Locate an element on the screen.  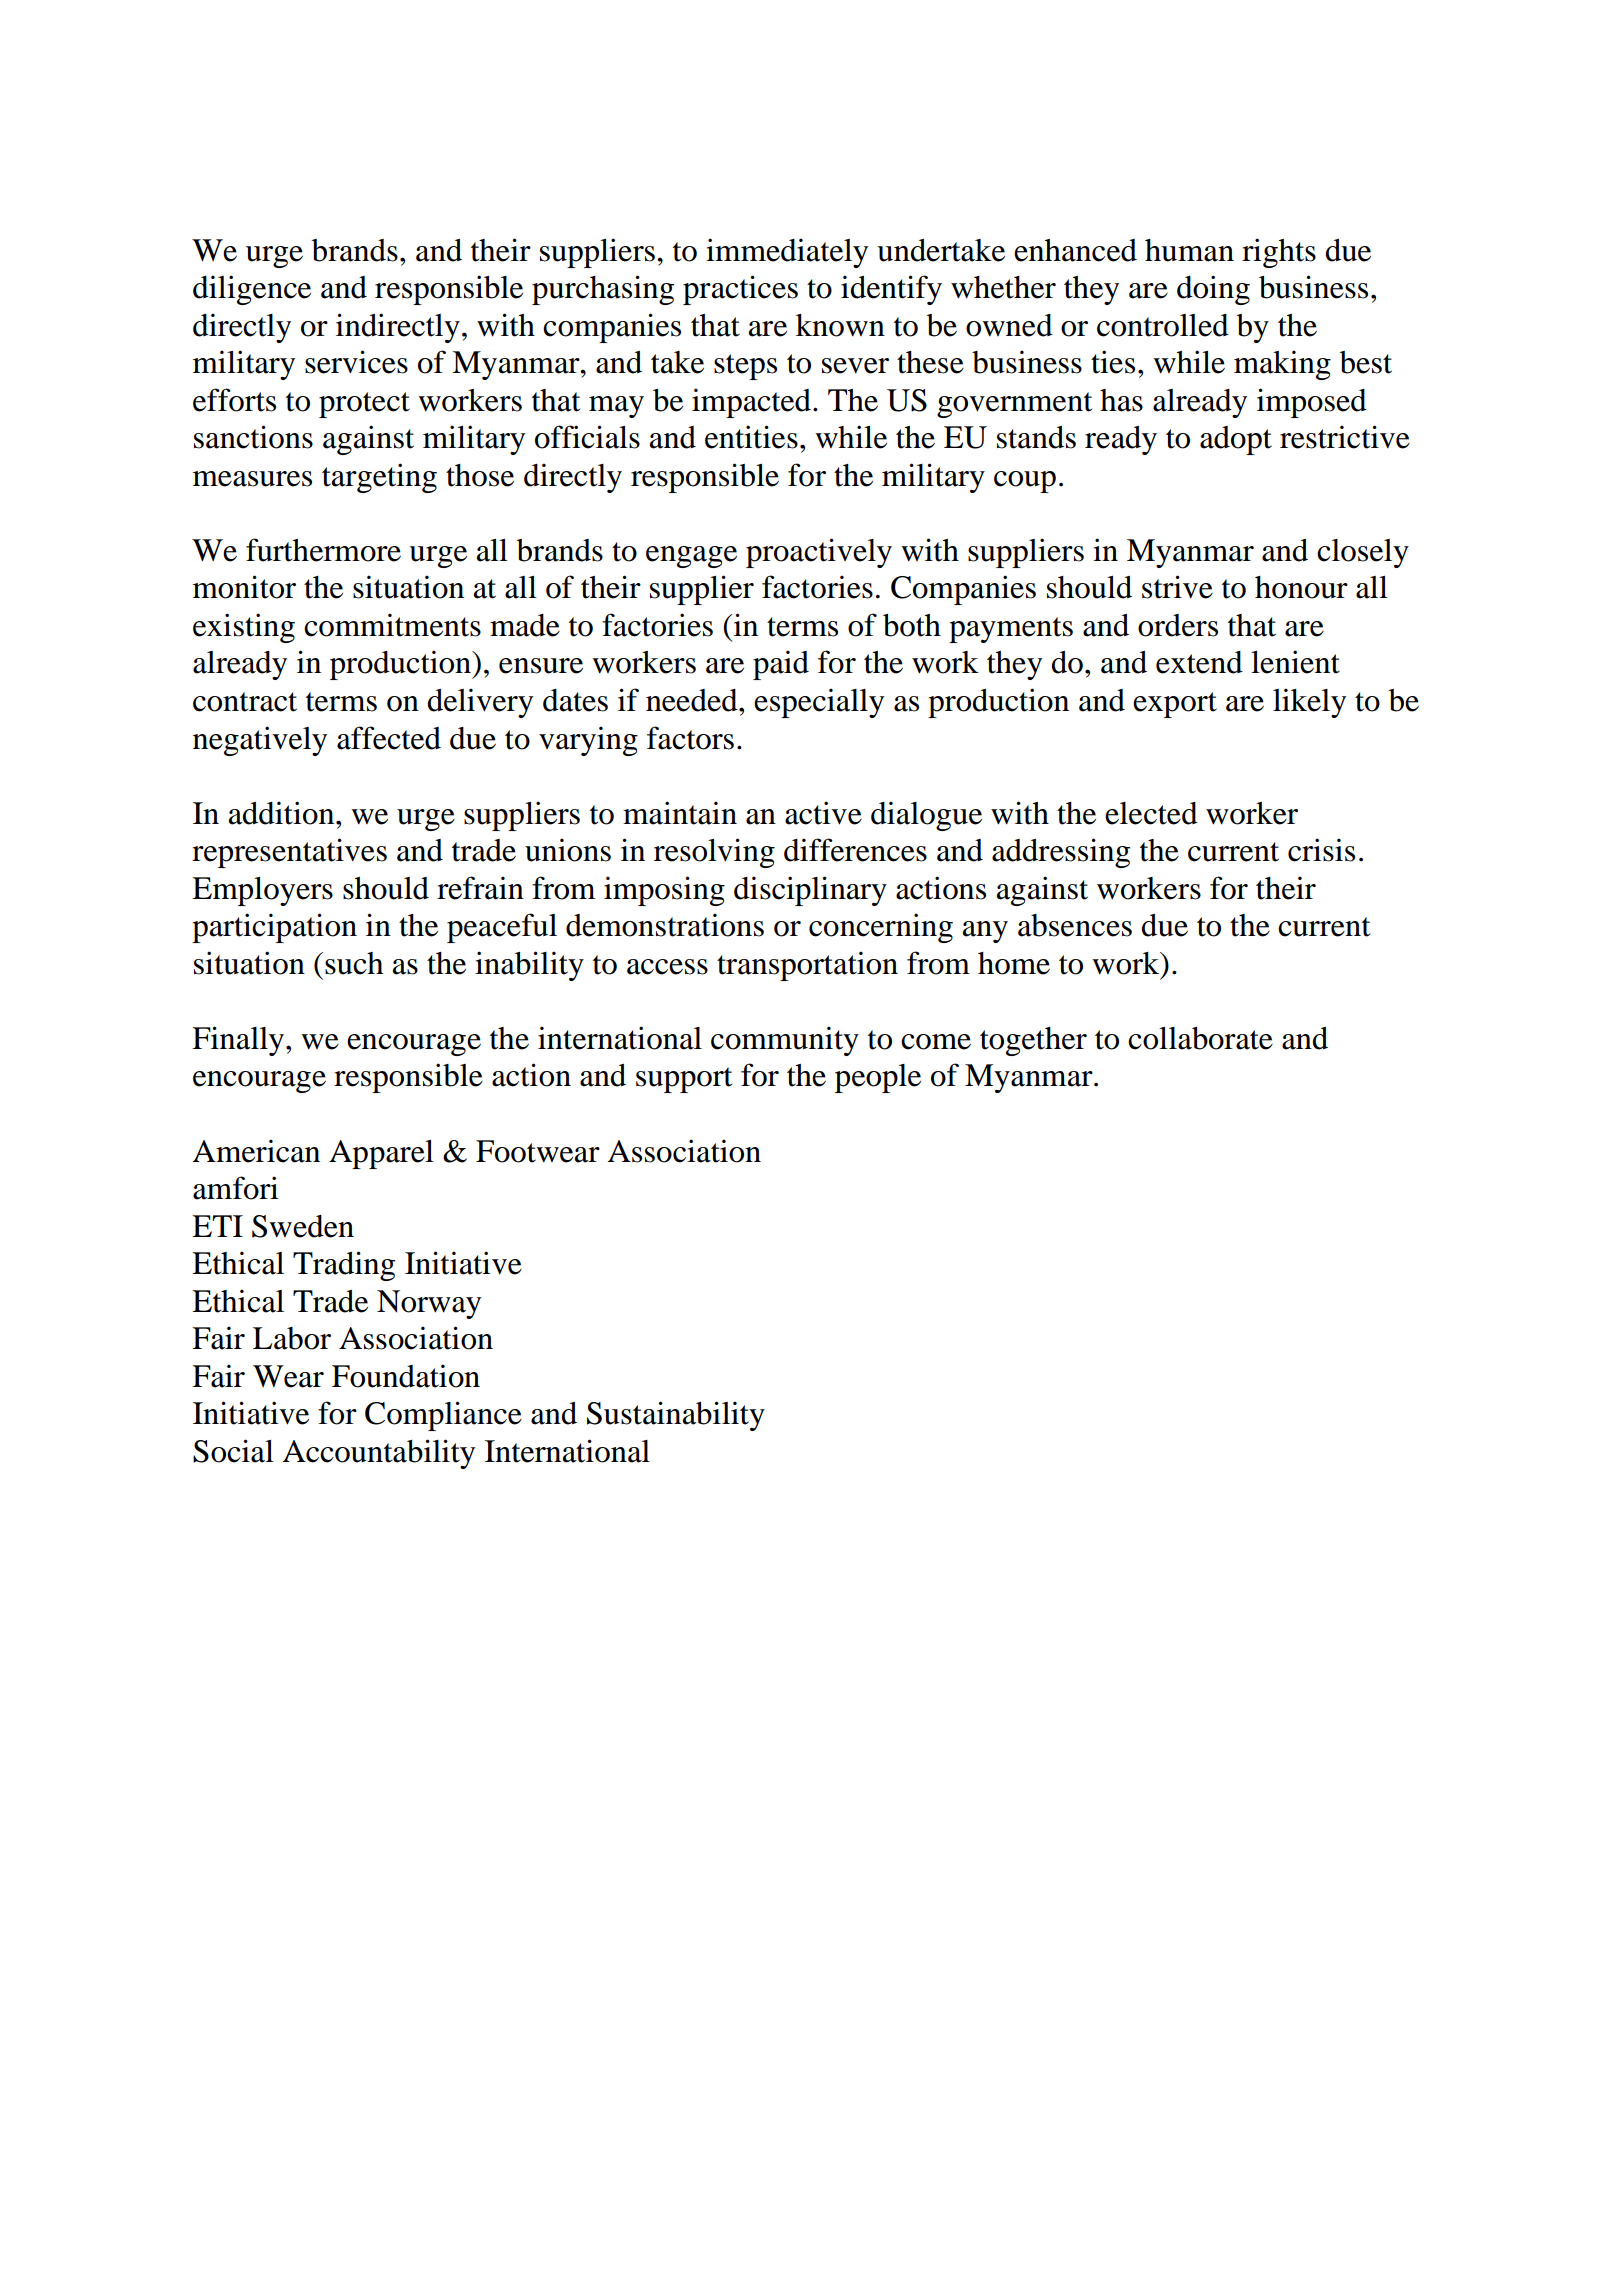
Compliance is located at coordinates (443, 1416).
